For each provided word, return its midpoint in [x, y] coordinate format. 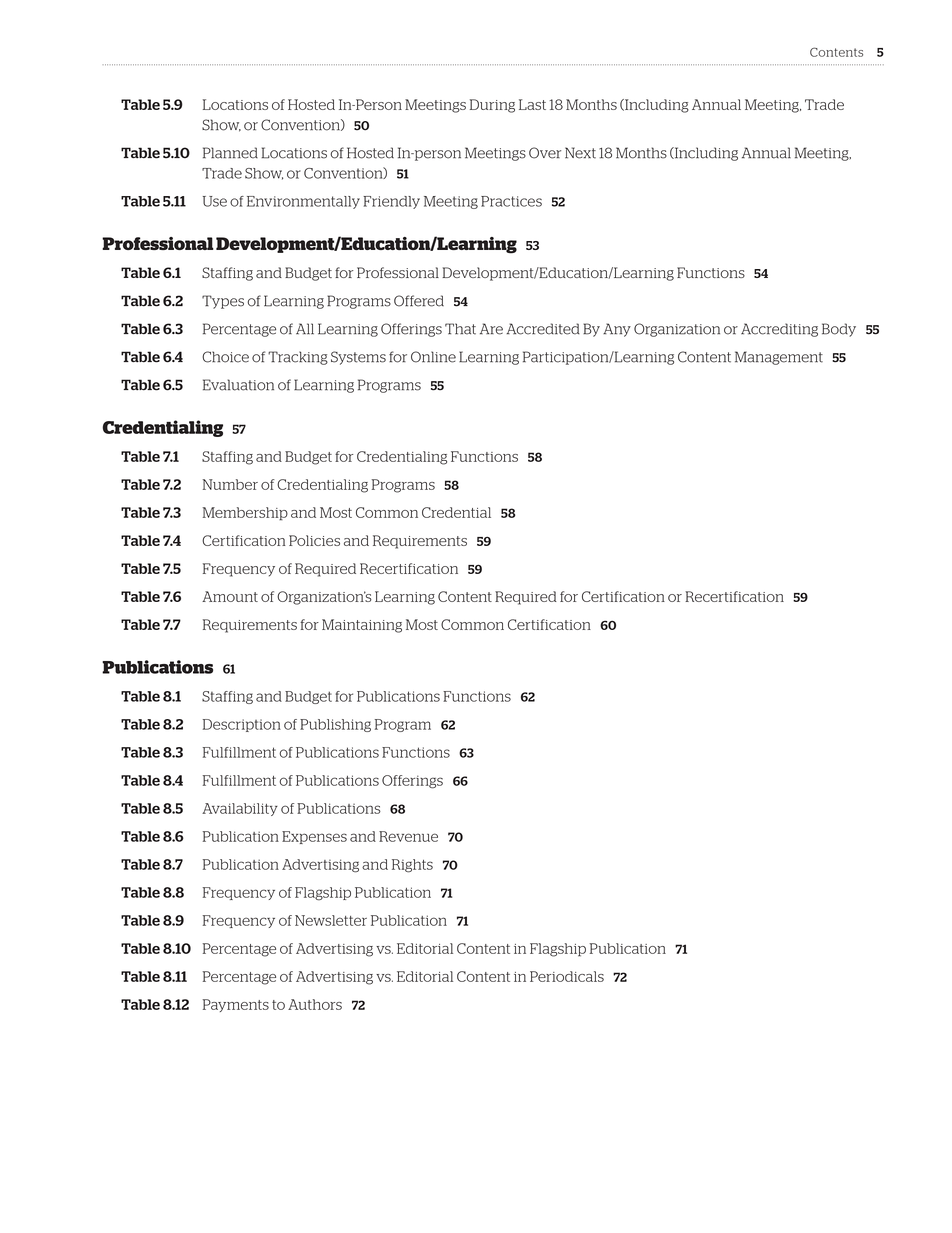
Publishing [335, 725]
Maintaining [362, 626]
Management [779, 358]
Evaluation [238, 385]
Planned [230, 153]
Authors [315, 1004]
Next [580, 153]
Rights [412, 866]
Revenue [408, 836]
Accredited [543, 329]
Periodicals [567, 976]
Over [545, 153]
